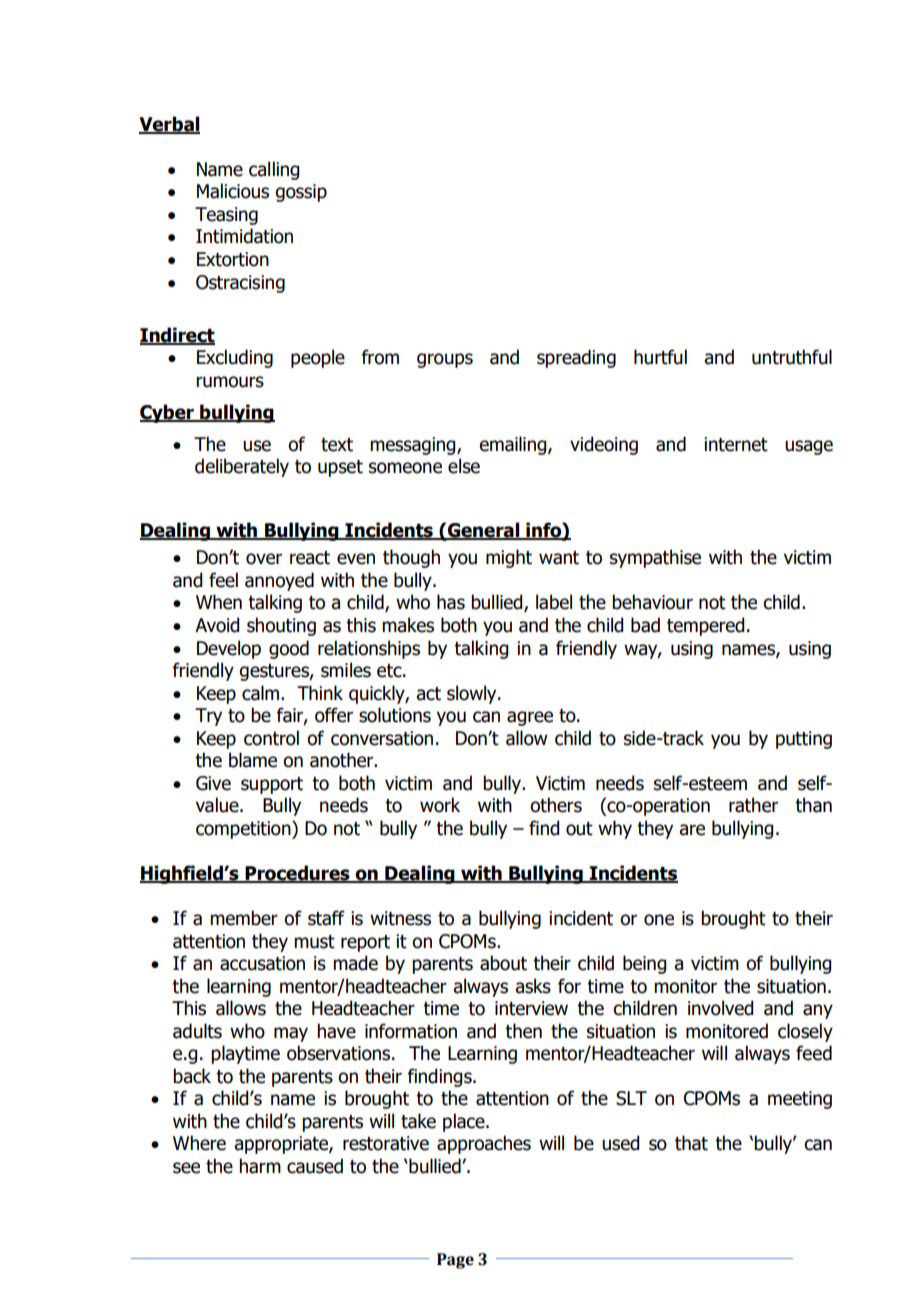 This screenshot has width=924, height=1308. Describe the element at coordinates (274, 170) in the screenshot. I see `calling` at that location.
